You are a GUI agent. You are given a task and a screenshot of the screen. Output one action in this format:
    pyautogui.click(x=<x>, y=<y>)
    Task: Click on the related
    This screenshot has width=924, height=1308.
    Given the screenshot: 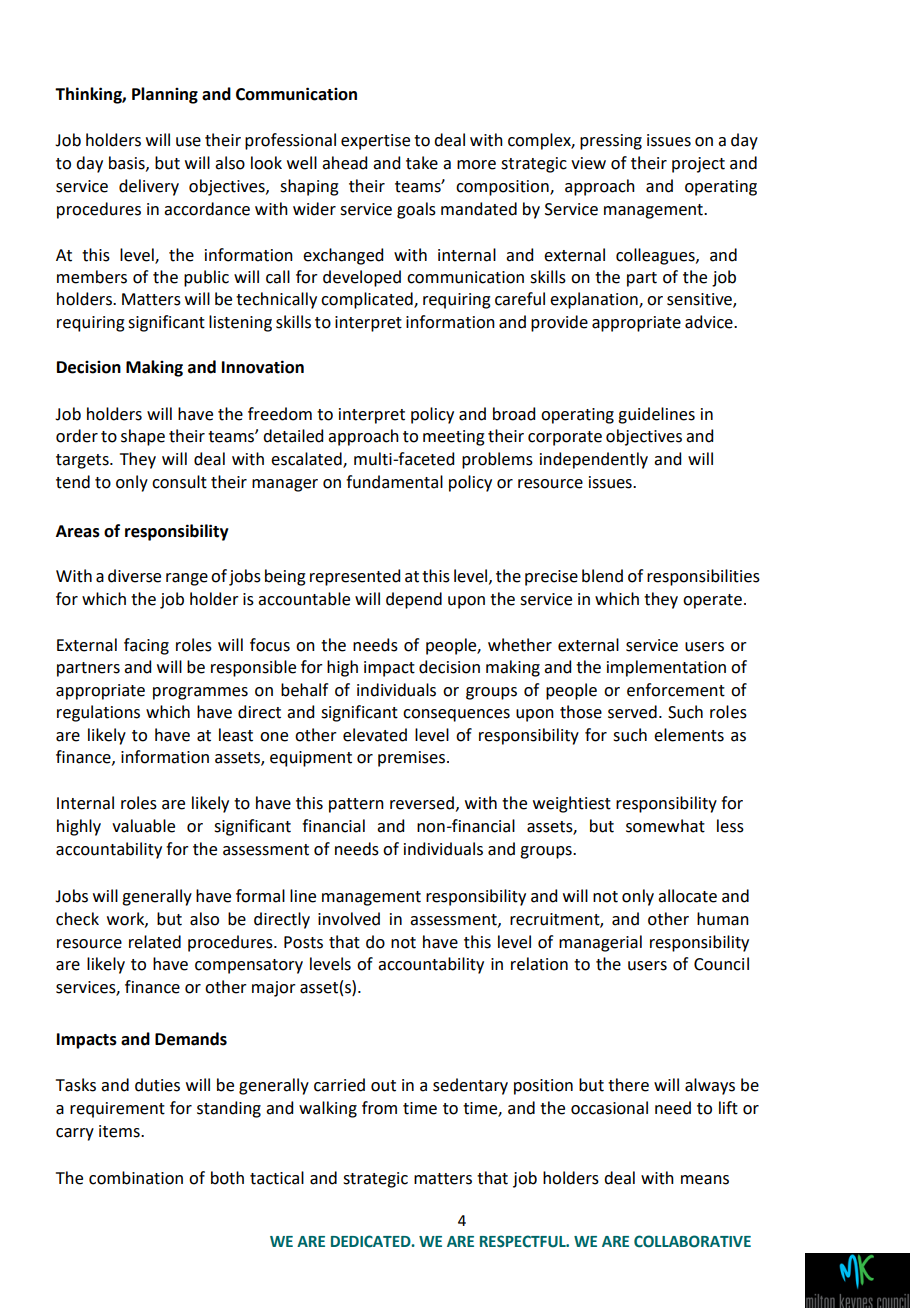 What is the action you would take?
    pyautogui.click(x=155, y=942)
